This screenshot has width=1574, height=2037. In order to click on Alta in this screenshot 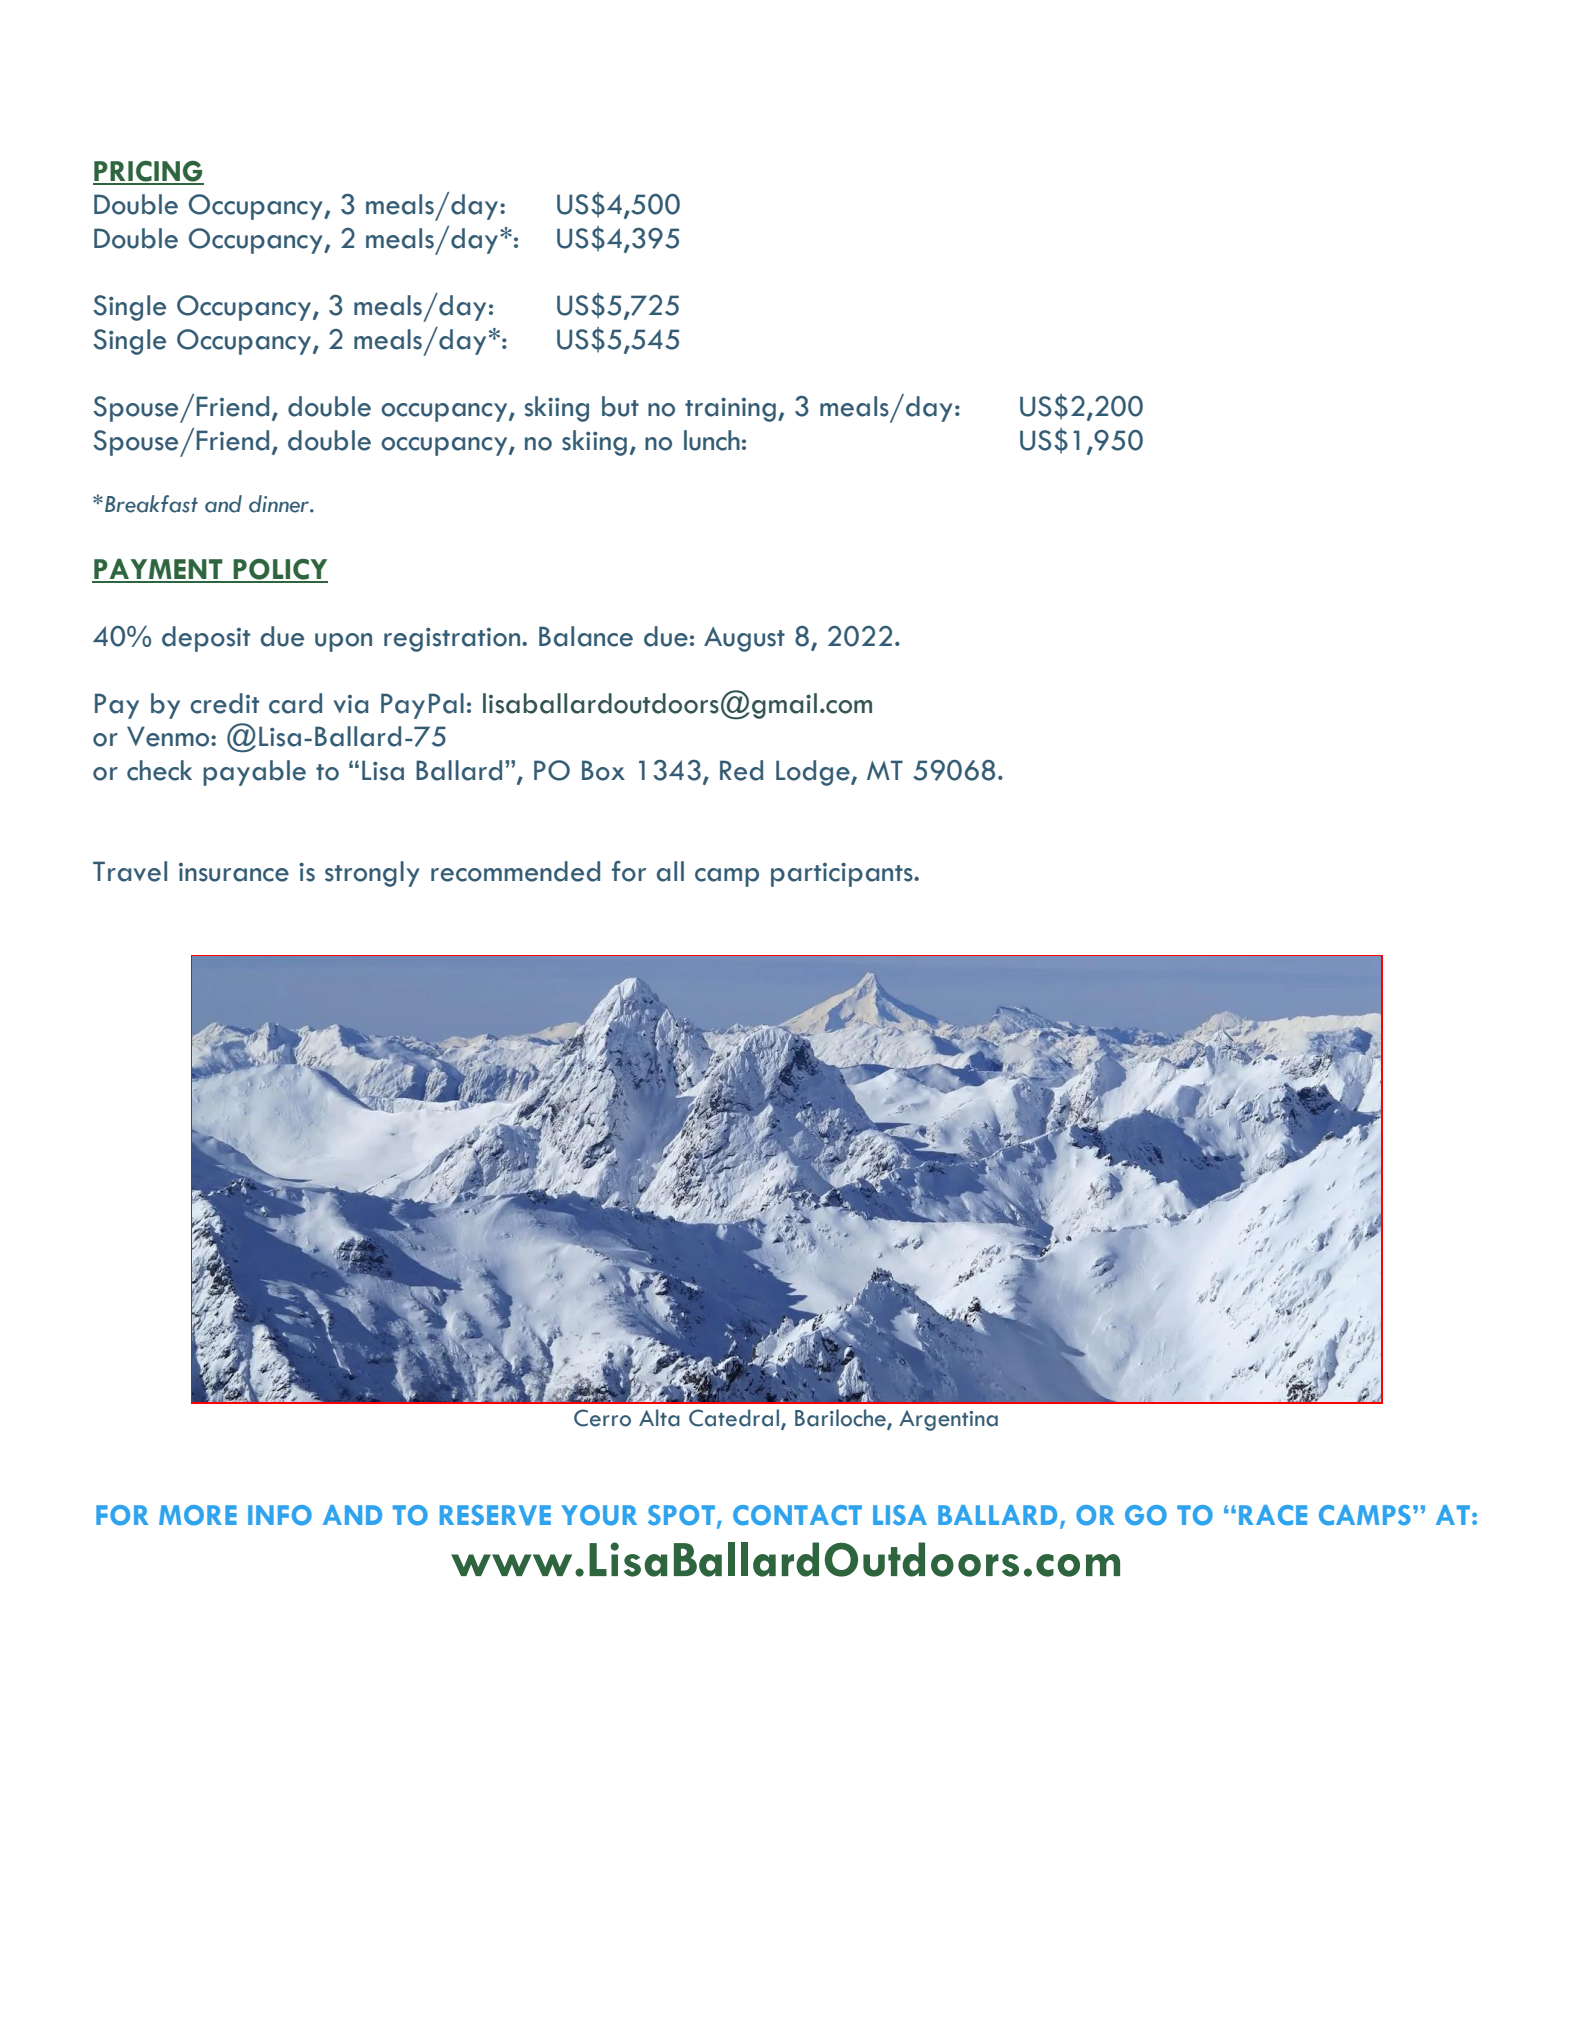, I will do `click(659, 1418)`.
